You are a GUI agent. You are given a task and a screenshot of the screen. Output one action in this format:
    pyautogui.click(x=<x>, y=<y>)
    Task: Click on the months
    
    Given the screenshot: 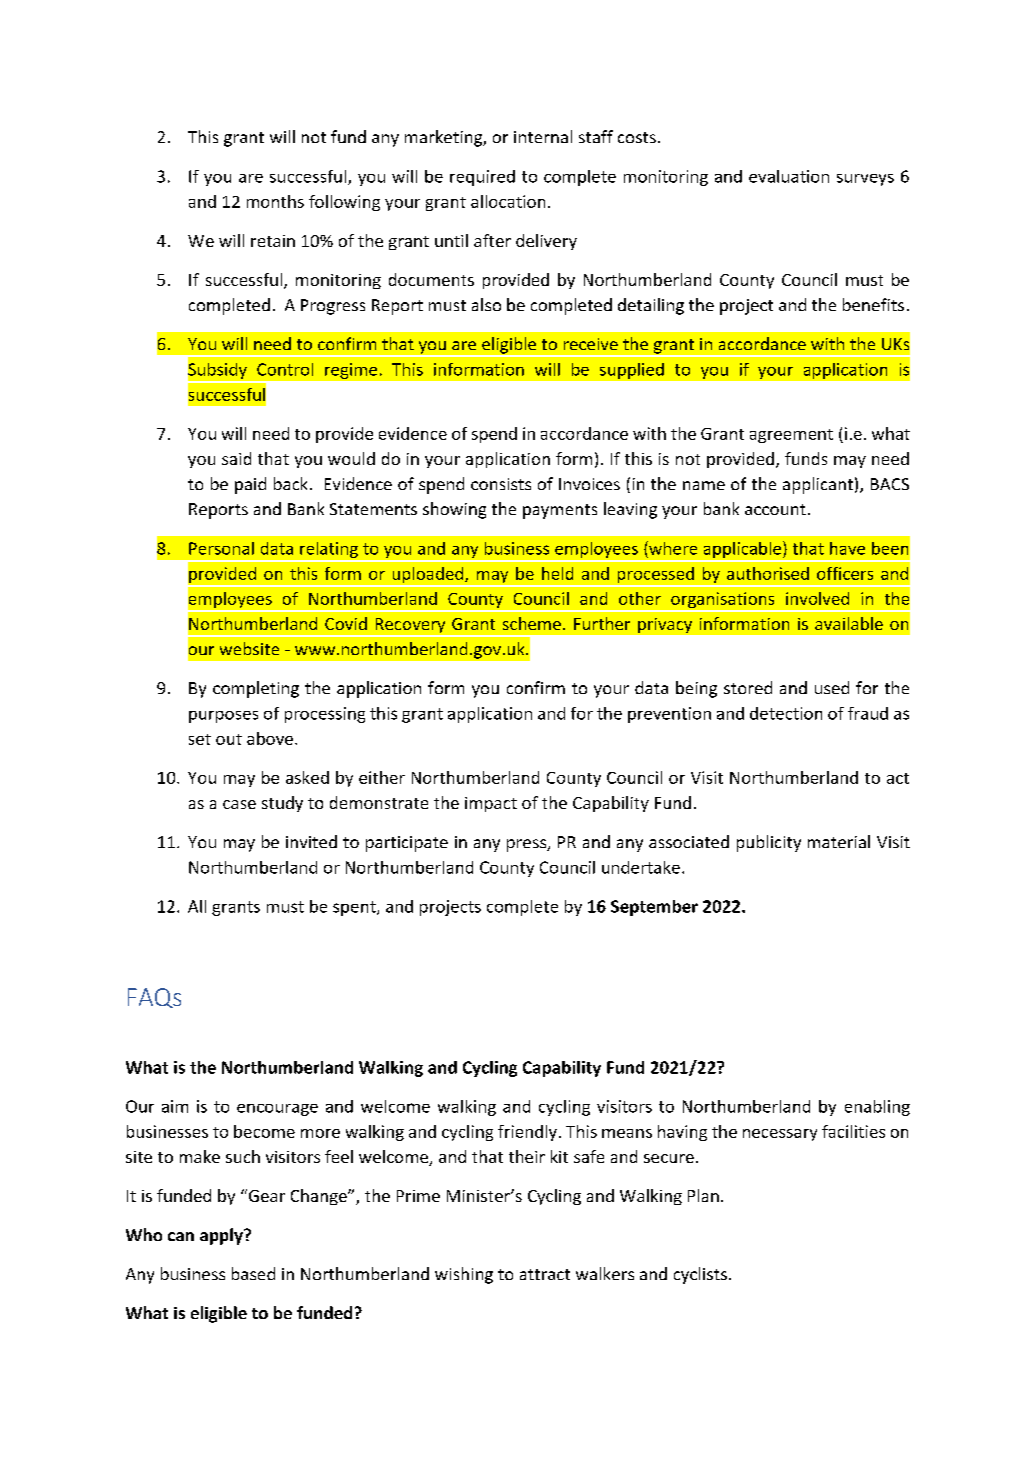 What is the action you would take?
    pyautogui.click(x=275, y=201)
